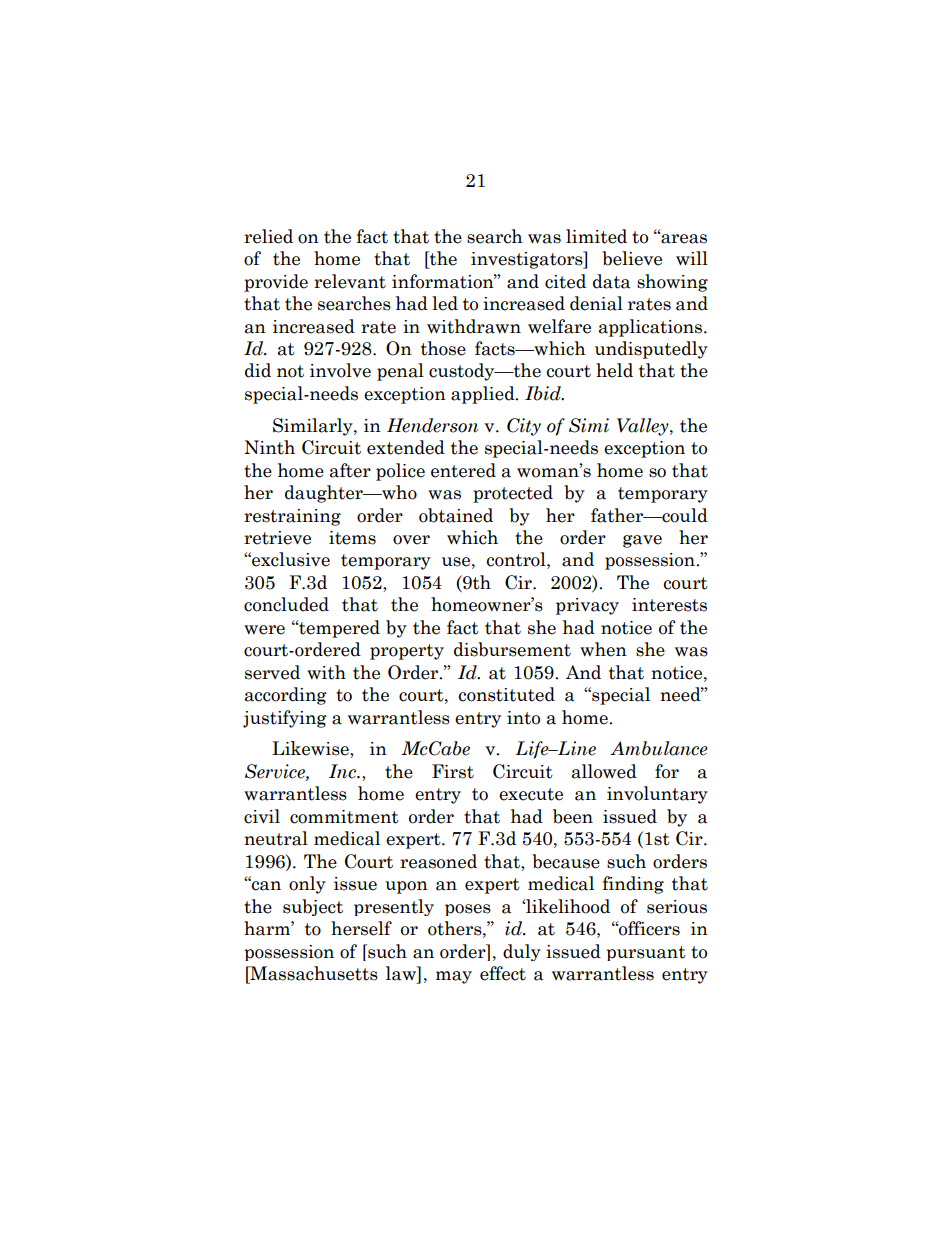 The height and width of the screenshot is (1233, 952). Describe the element at coordinates (507, 694) in the screenshot. I see `constituted` at that location.
